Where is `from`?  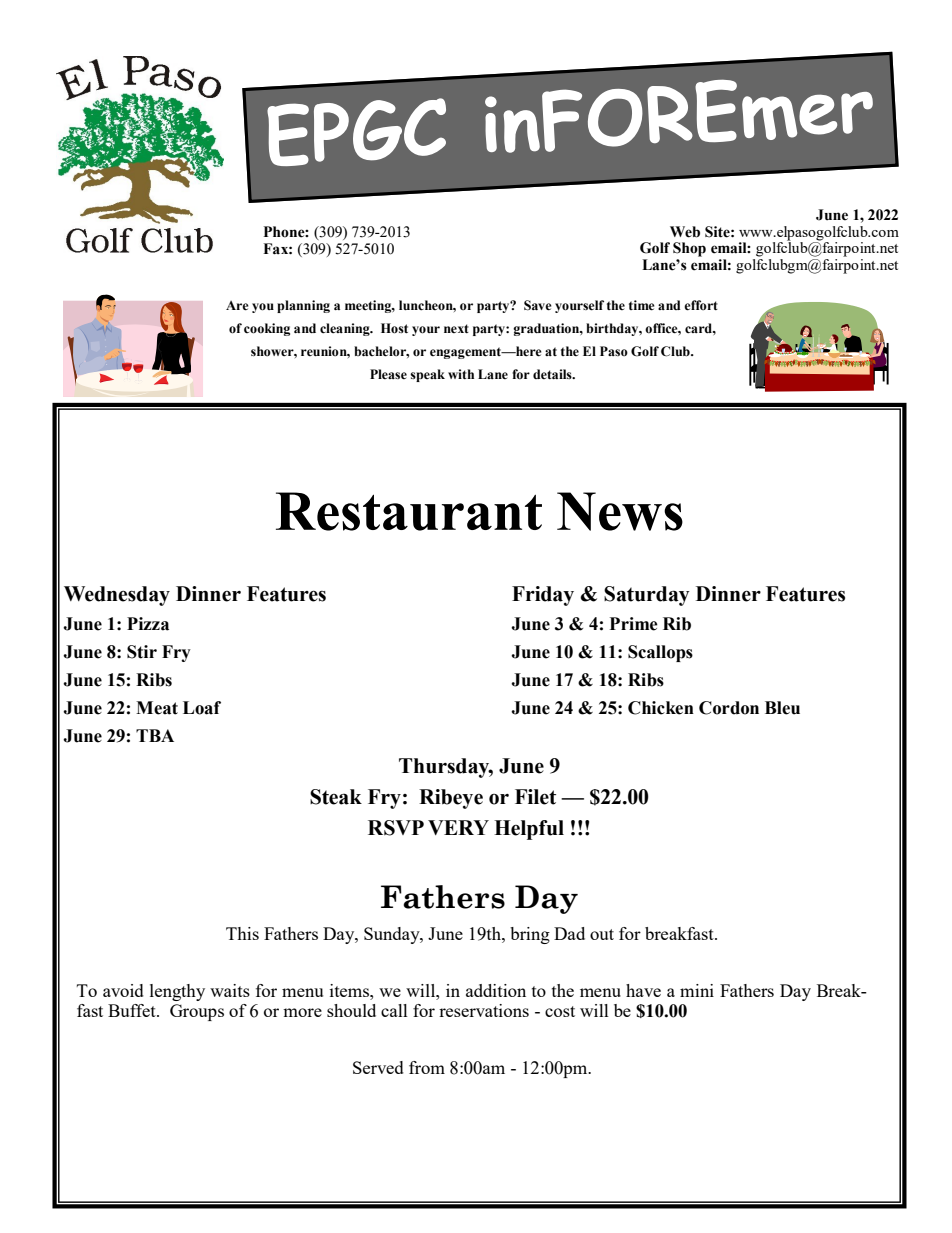
from is located at coordinates (427, 1067).
